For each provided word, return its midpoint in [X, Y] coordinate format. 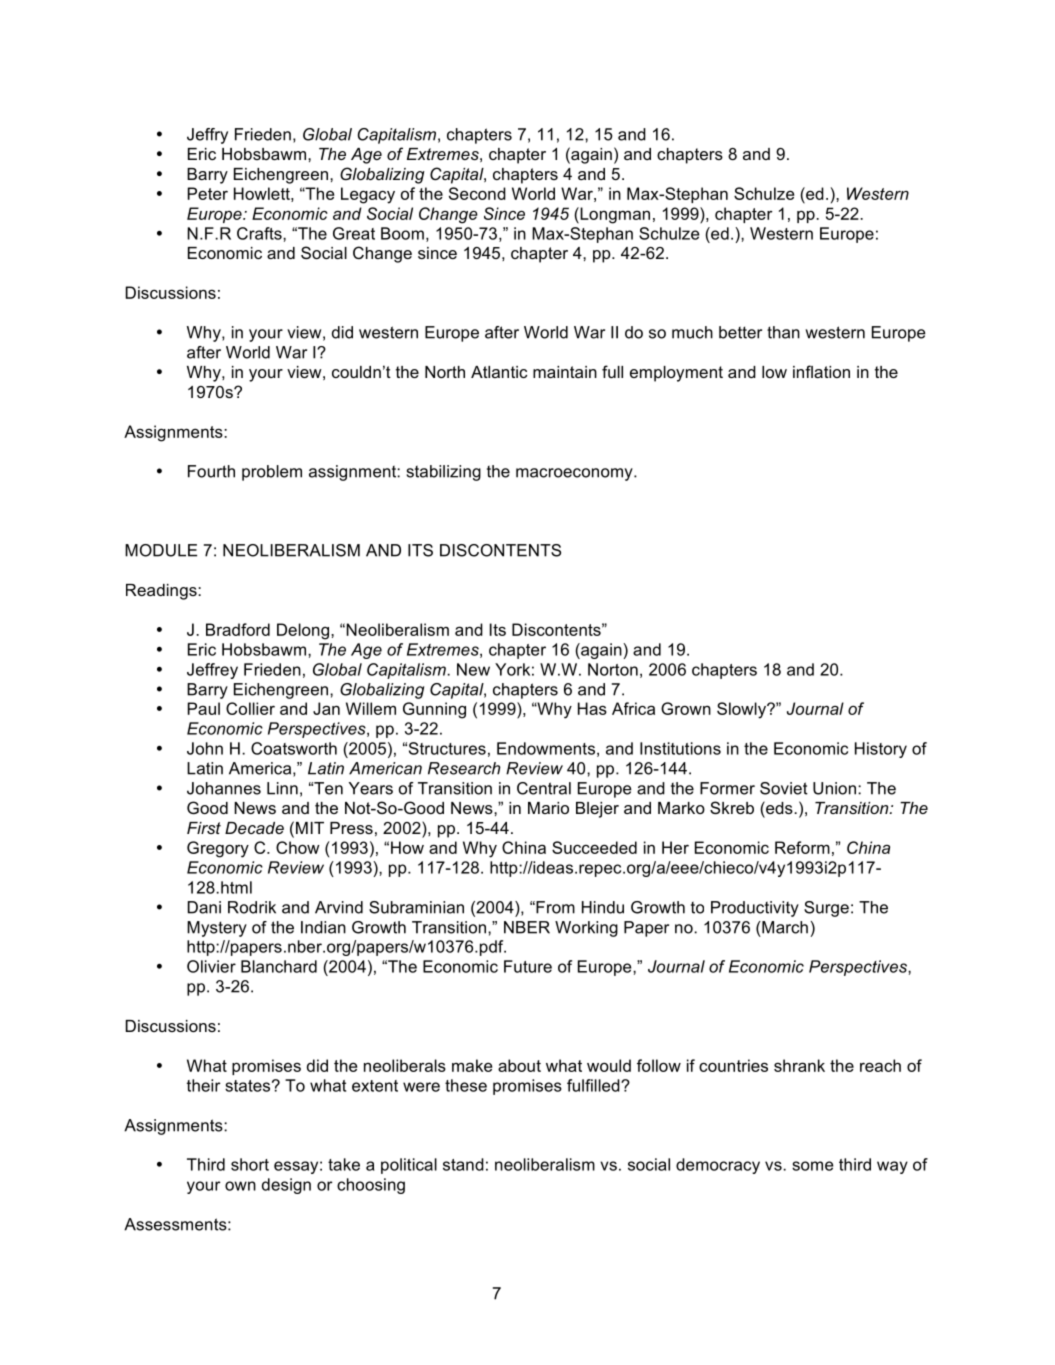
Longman [614, 215]
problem [272, 473]
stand [463, 1164]
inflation [821, 371]
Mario [548, 808]
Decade [254, 828]
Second [477, 193]
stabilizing [443, 473]
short [250, 1164]
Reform [802, 847]
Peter [208, 193]
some [813, 1166]
